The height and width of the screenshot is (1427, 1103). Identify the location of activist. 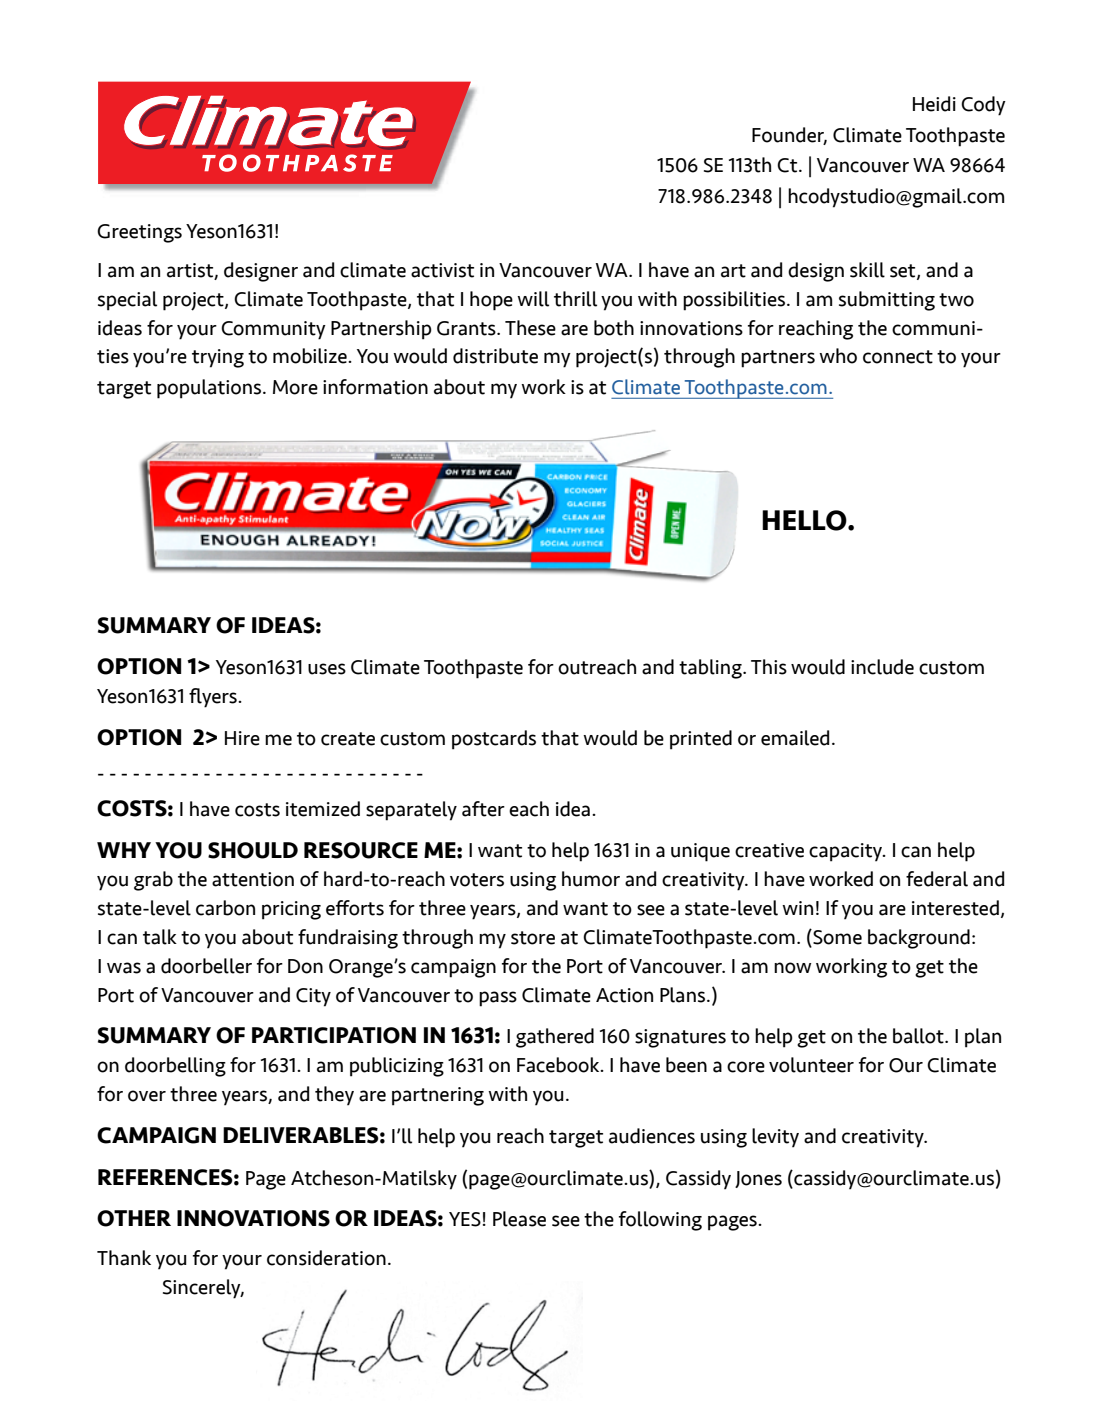
(442, 270).
